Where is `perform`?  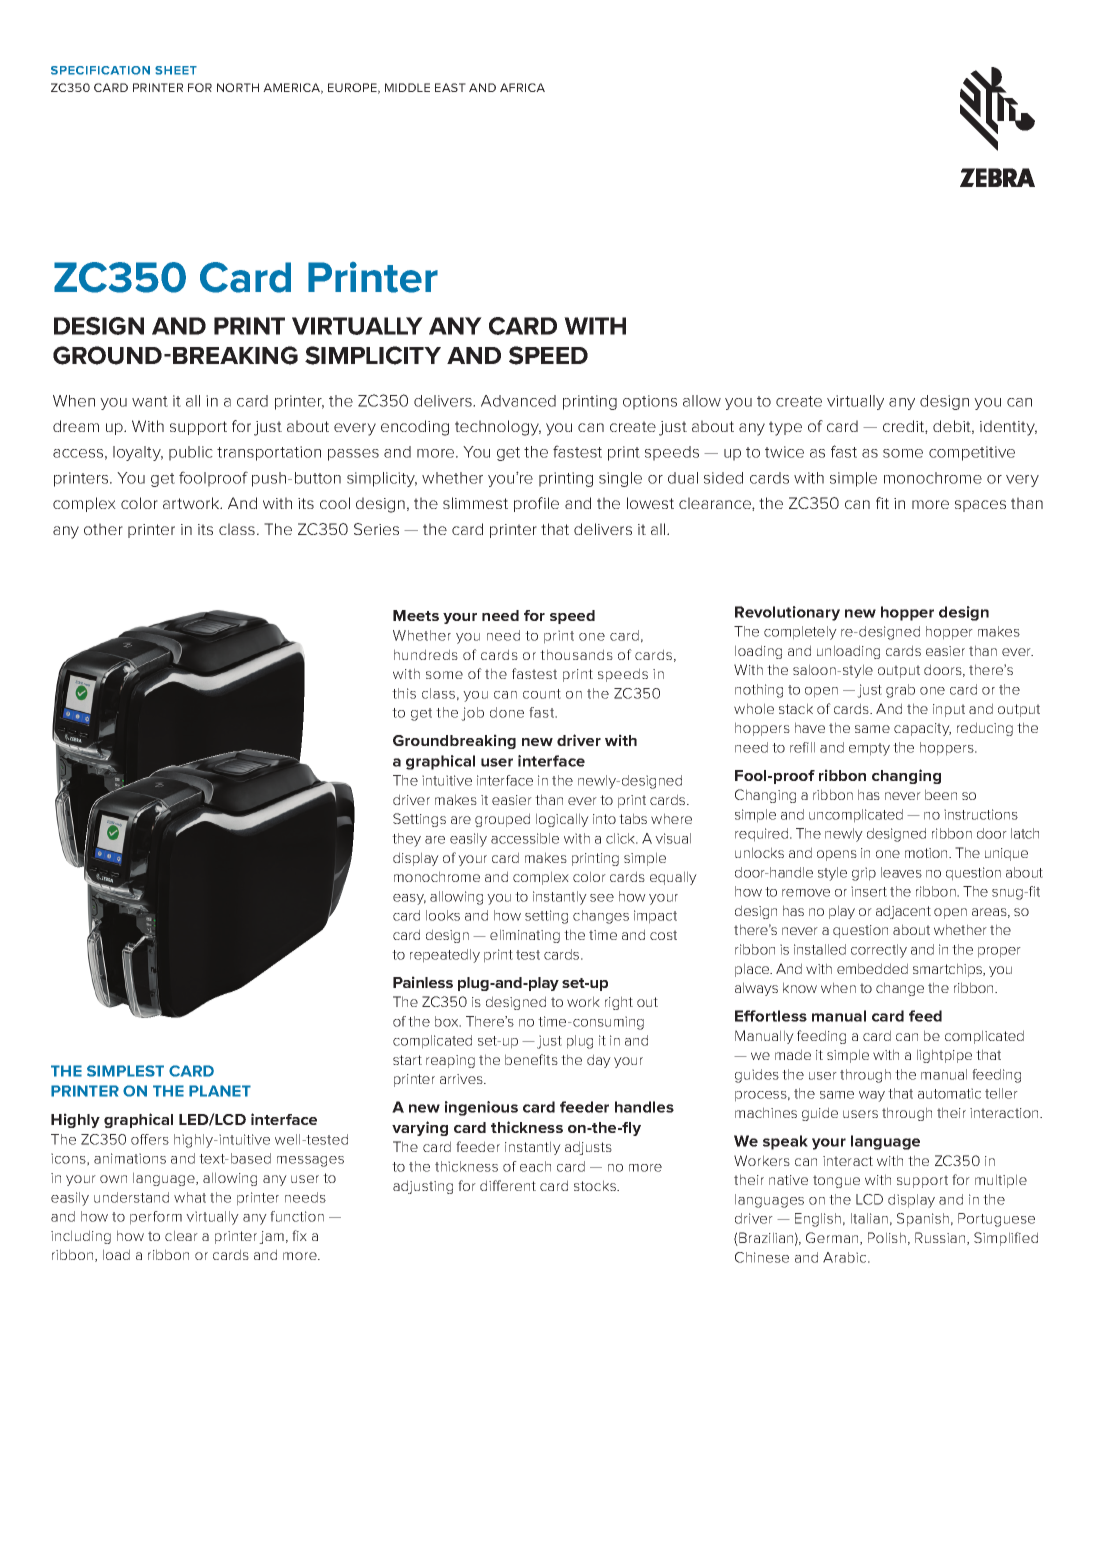 perform is located at coordinates (156, 1218).
